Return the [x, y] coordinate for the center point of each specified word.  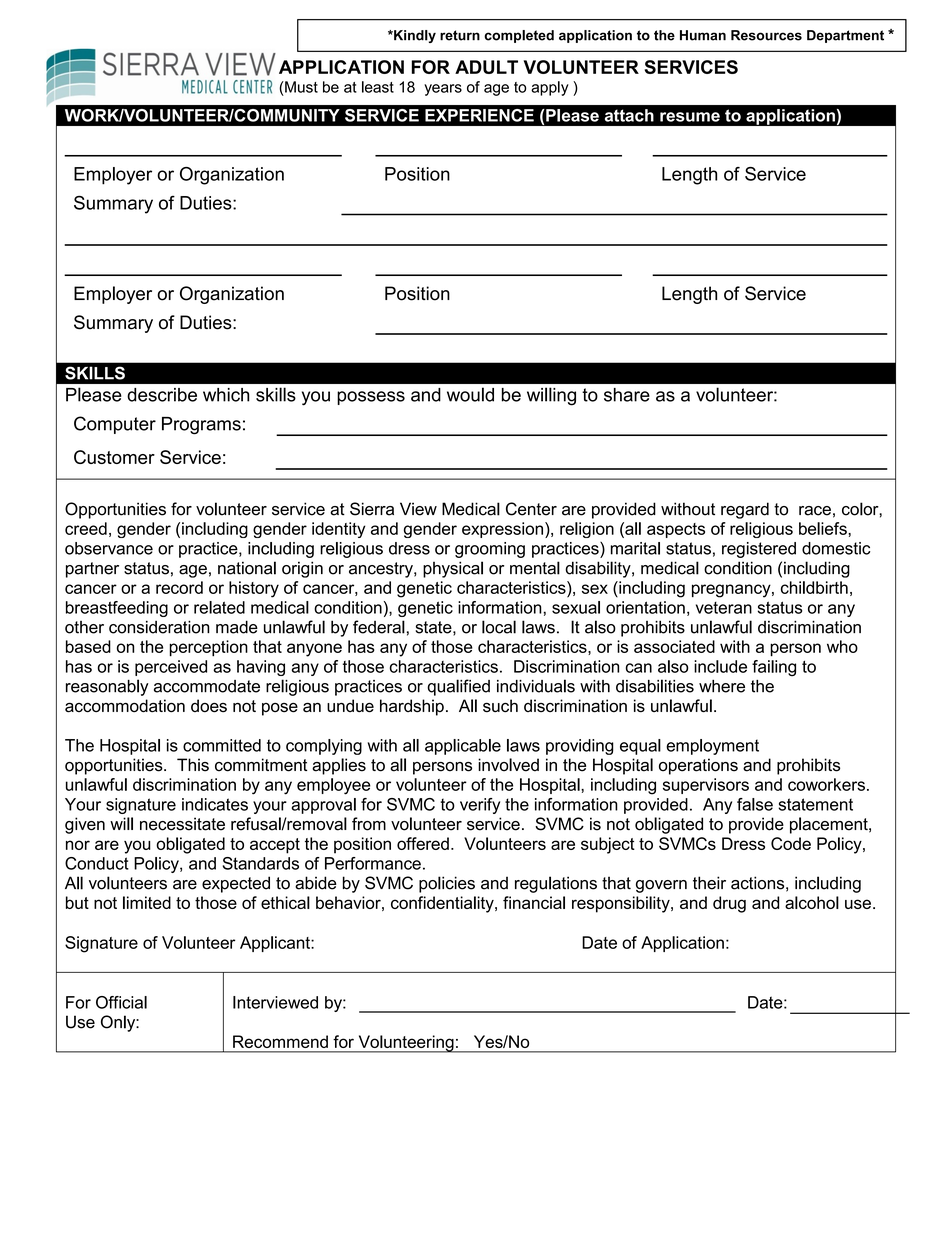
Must [300, 87]
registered [759, 550]
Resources [766, 35]
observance [109, 548]
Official [121, 1002]
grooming [490, 550]
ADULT [486, 67]
